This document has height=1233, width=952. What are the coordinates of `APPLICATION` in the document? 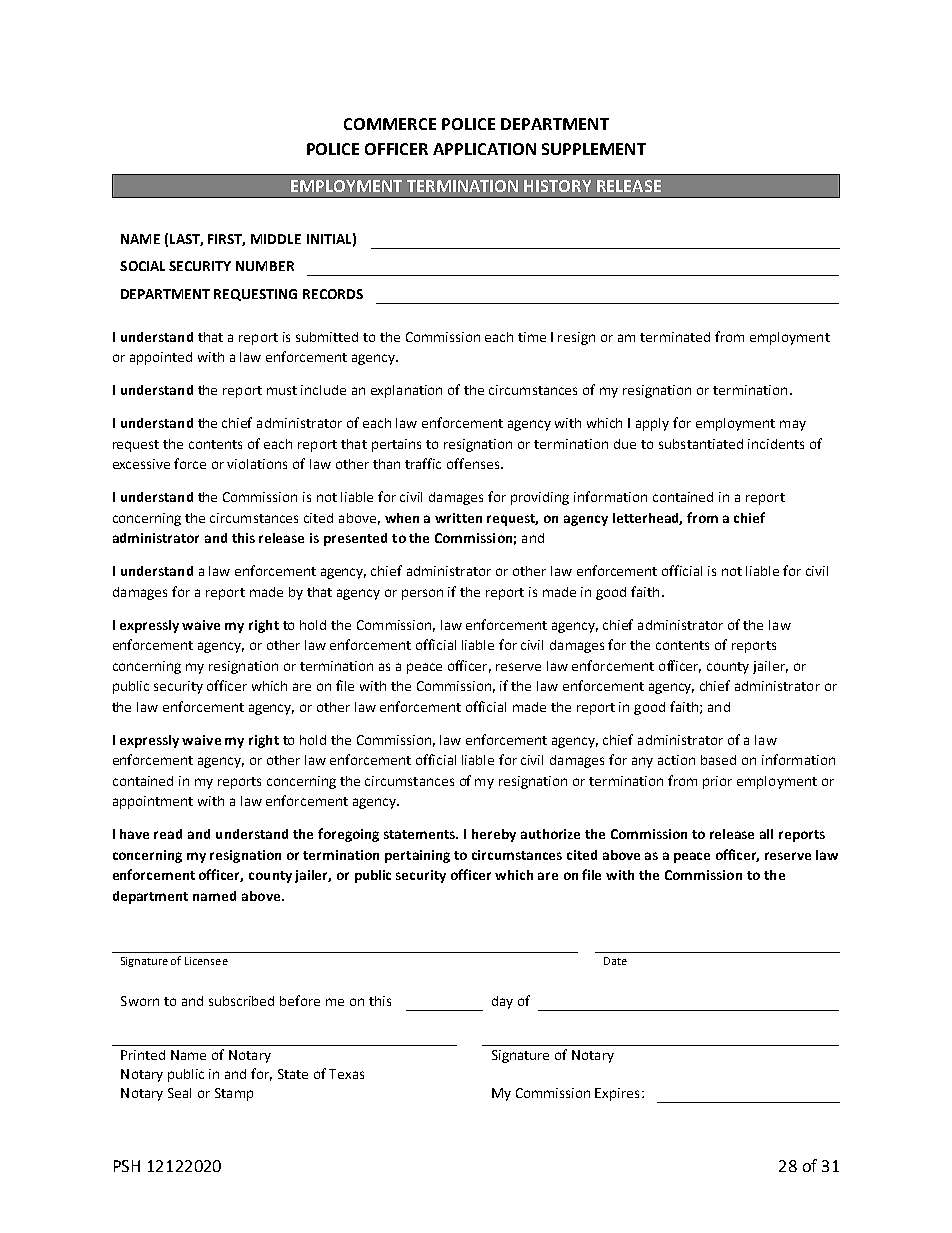 It's located at (484, 149).
